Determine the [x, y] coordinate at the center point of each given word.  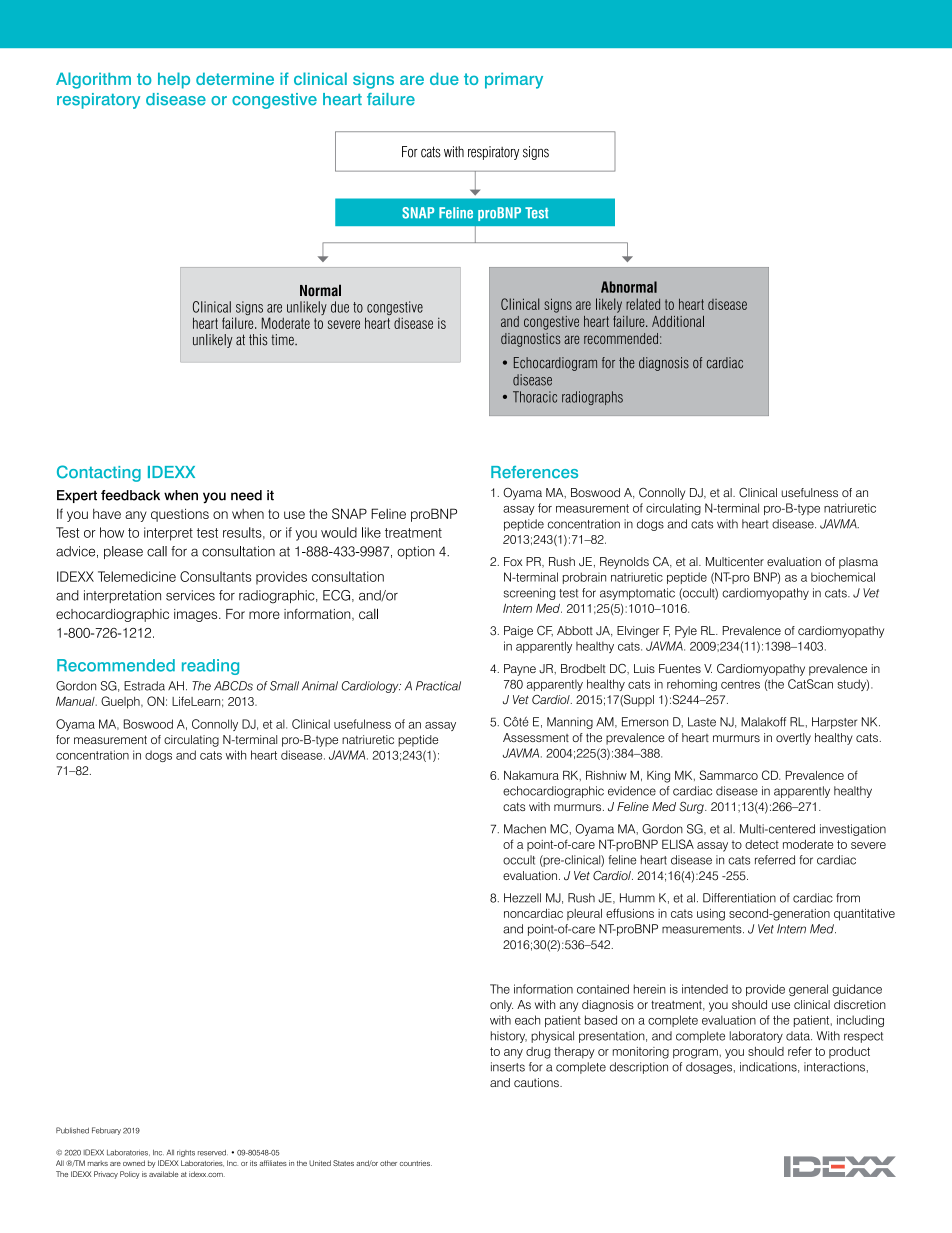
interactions [834, 1067]
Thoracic [535, 397]
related [643, 304]
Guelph [121, 702]
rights [186, 1153]
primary [514, 80]
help [174, 80]
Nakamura [531, 775]
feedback [130, 495]
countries [416, 1163]
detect [762, 844]
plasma [858, 563]
